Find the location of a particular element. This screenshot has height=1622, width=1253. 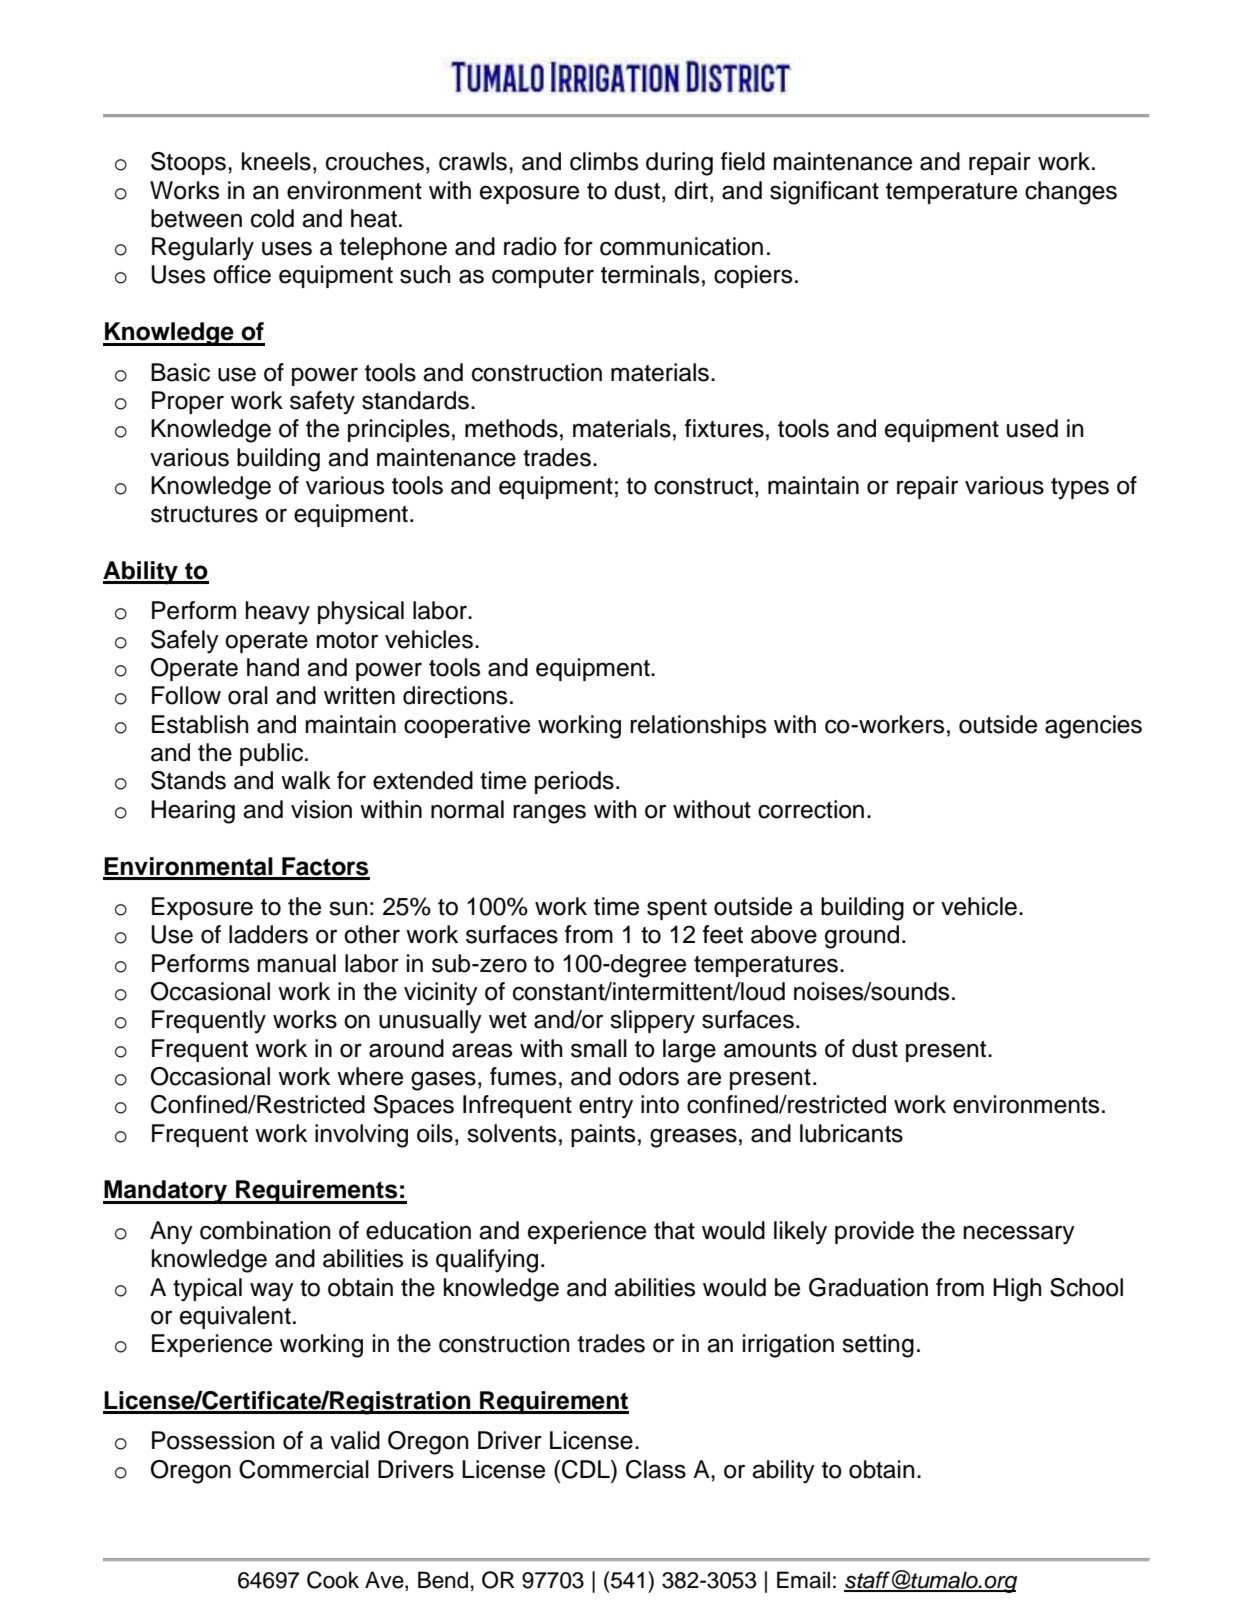

Cook is located at coordinates (333, 1580).
